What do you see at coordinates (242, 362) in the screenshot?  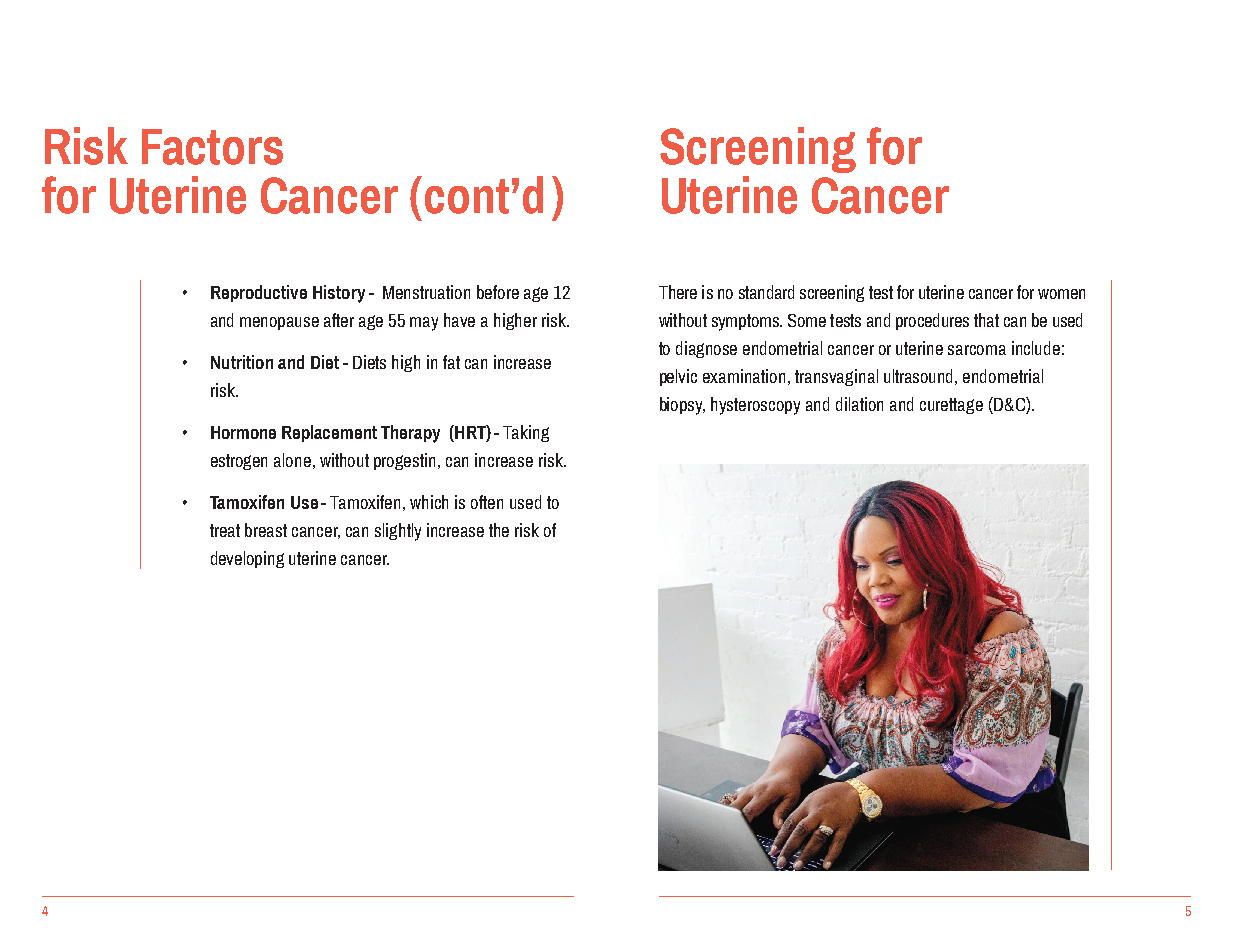 I see `Nutrition` at bounding box center [242, 362].
